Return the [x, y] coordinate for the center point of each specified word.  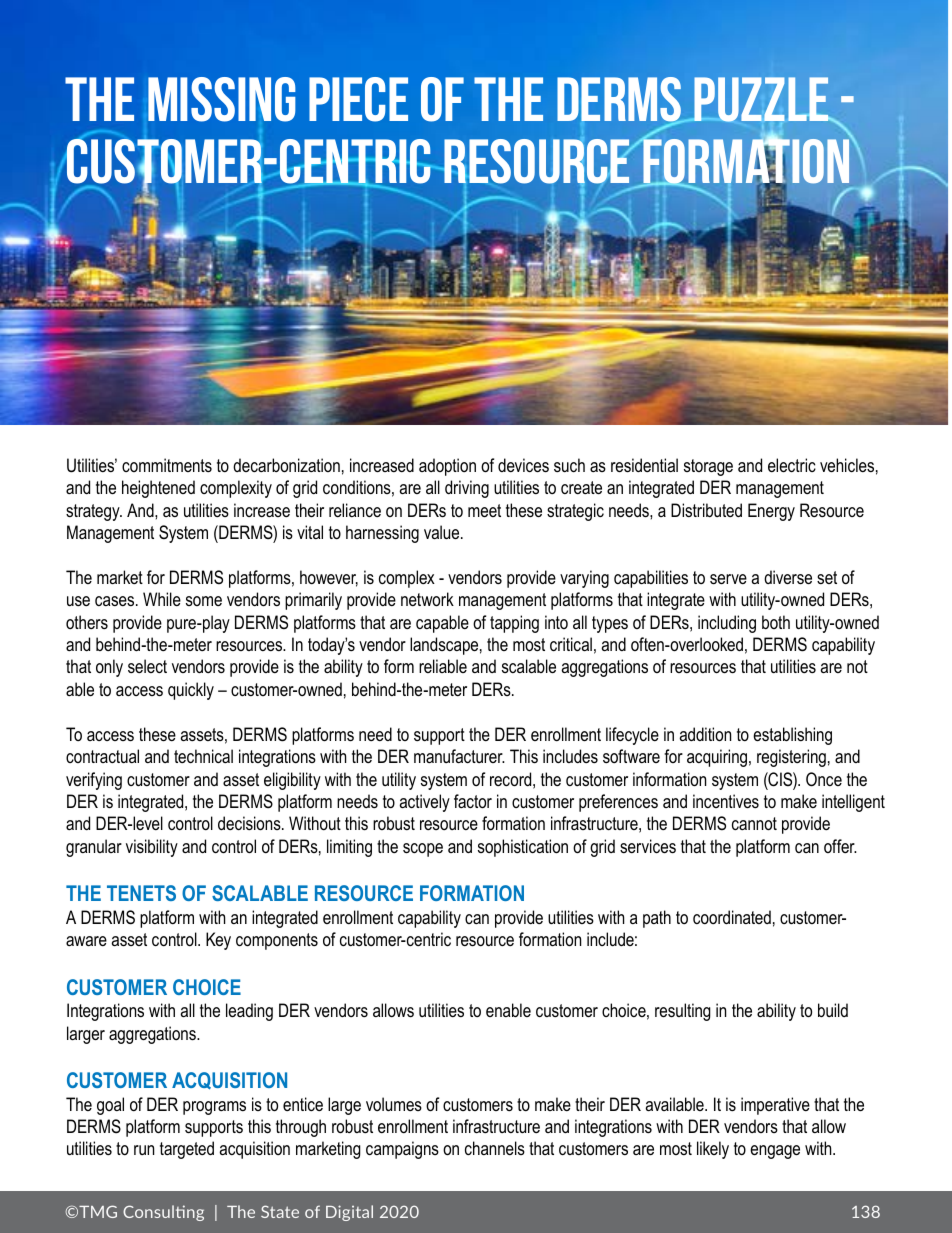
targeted [187, 1150]
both [776, 622]
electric [792, 465]
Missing [222, 99]
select [147, 666]
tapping [514, 624]
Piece [358, 99]
